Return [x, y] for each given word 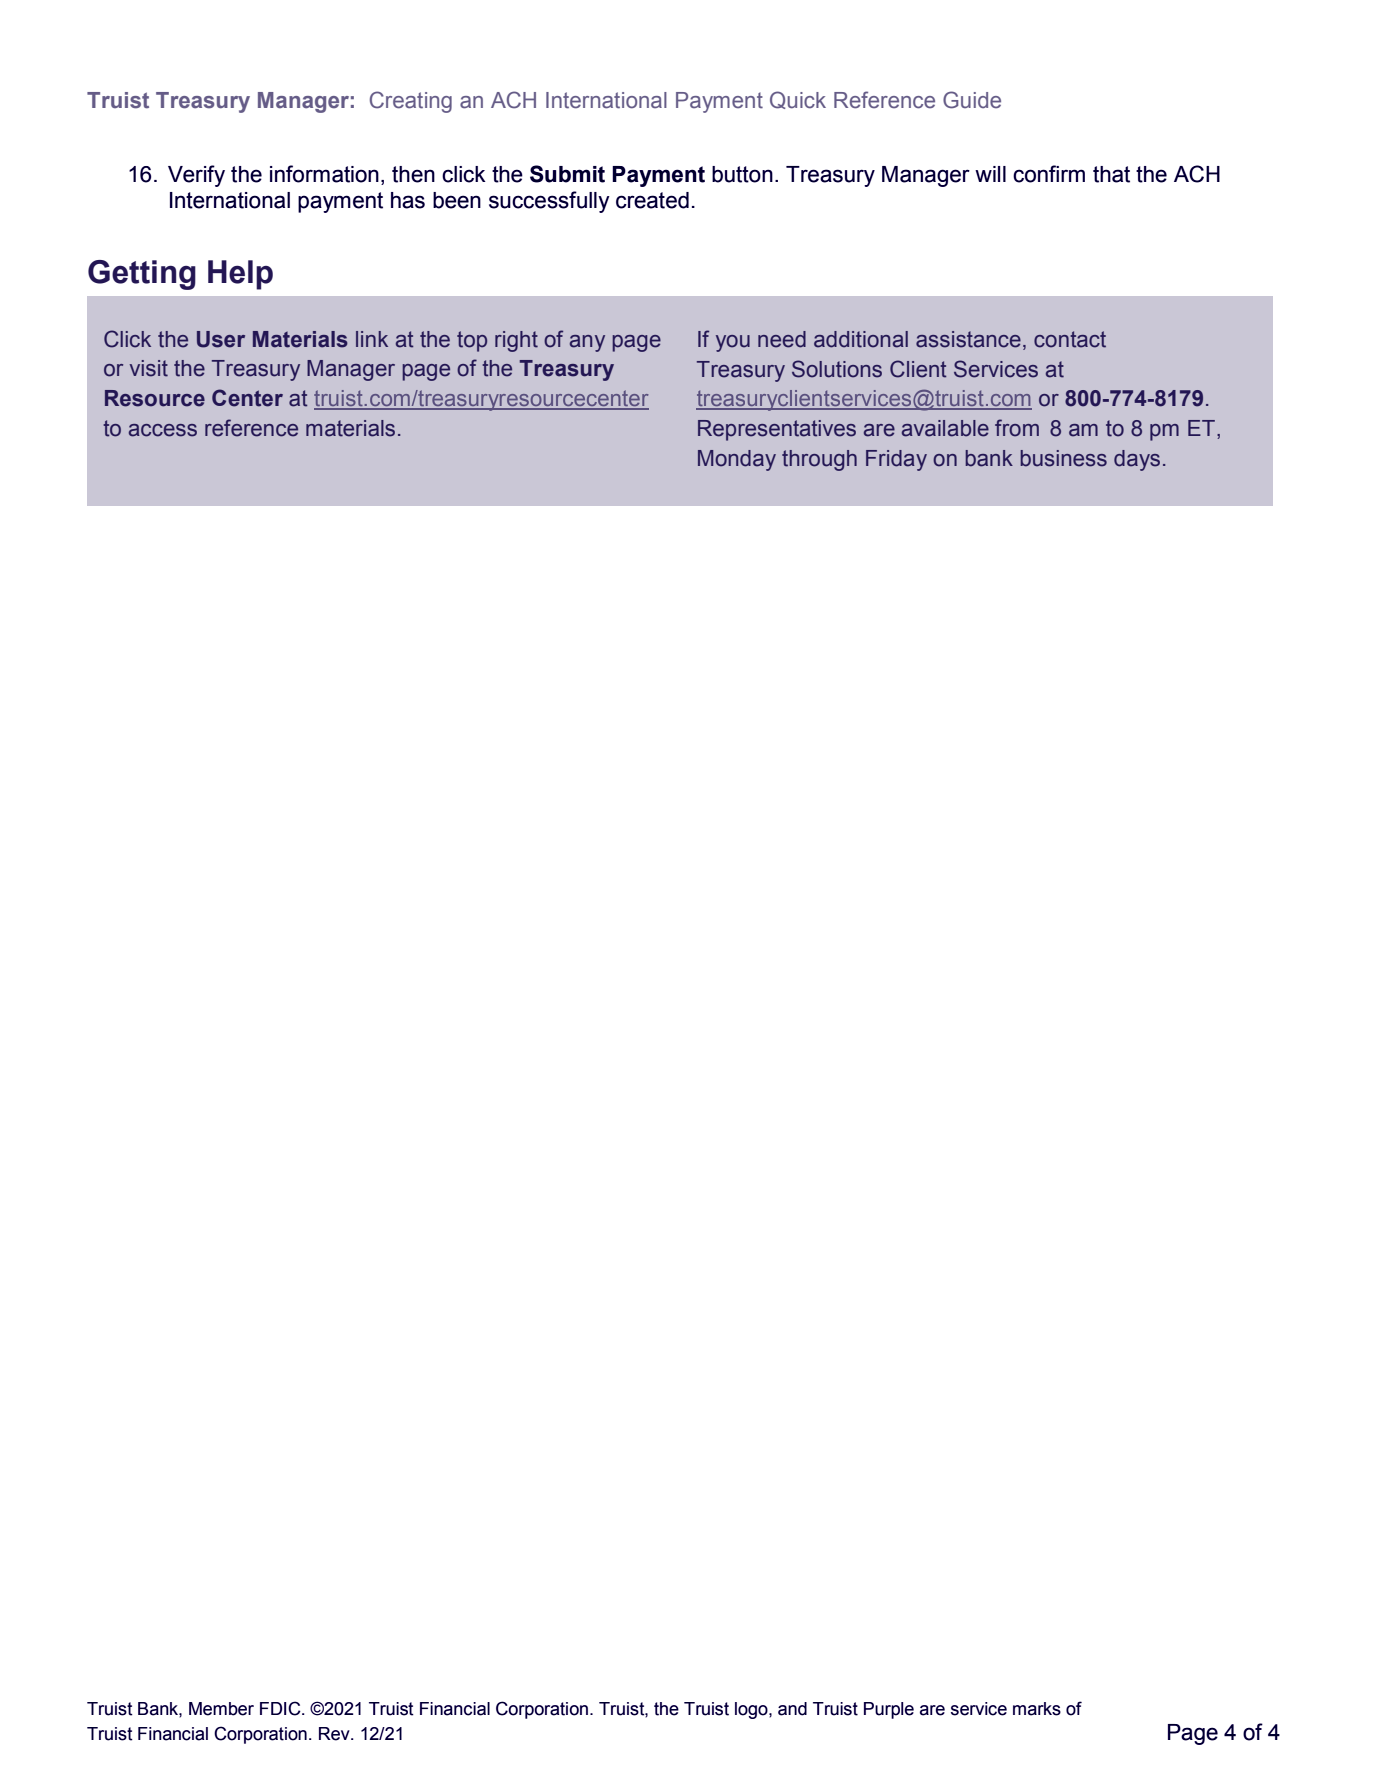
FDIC [281, 1708]
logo [752, 1710]
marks [1037, 1709]
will [990, 174]
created [652, 200]
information [324, 174]
